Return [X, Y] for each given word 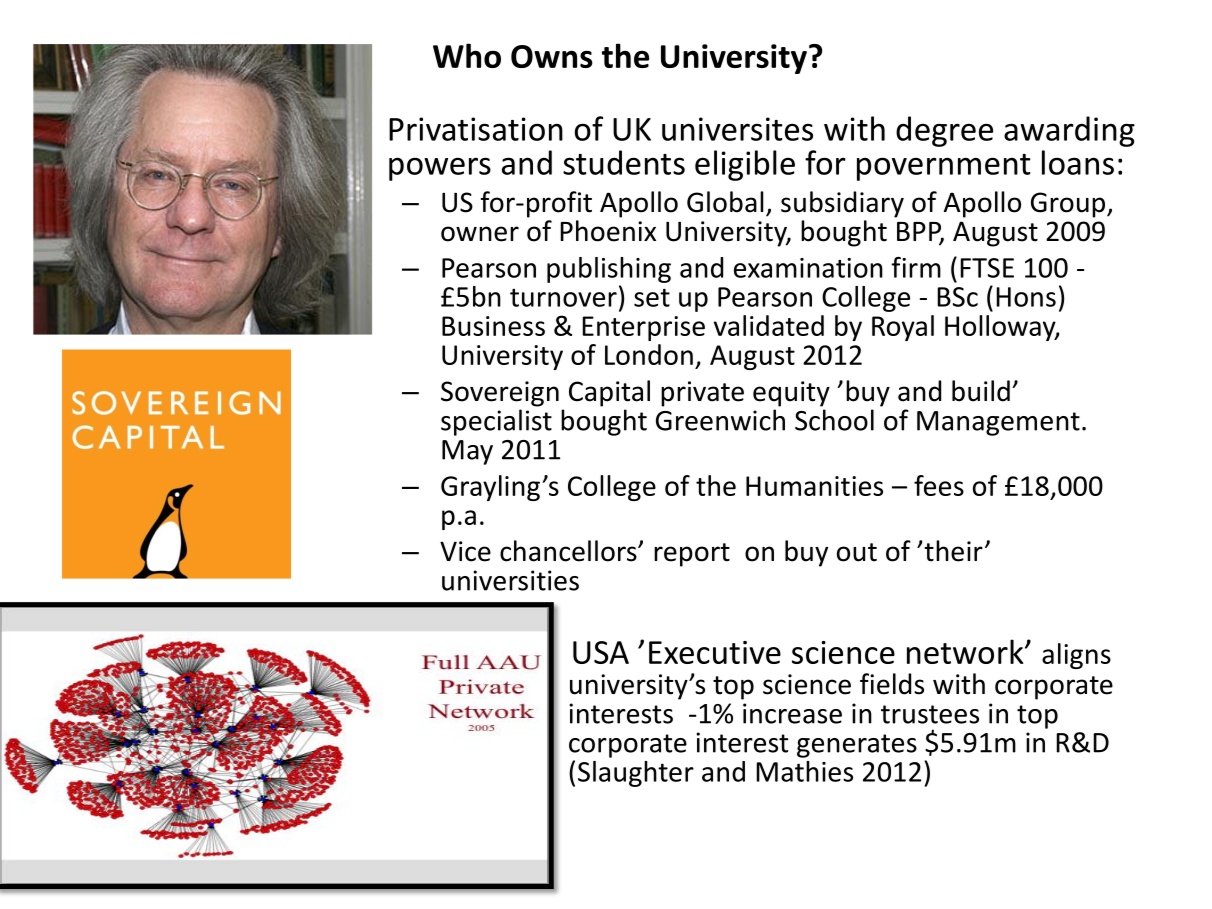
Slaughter [636, 774]
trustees [930, 714]
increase [792, 713]
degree [944, 131]
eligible [745, 165]
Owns [552, 56]
